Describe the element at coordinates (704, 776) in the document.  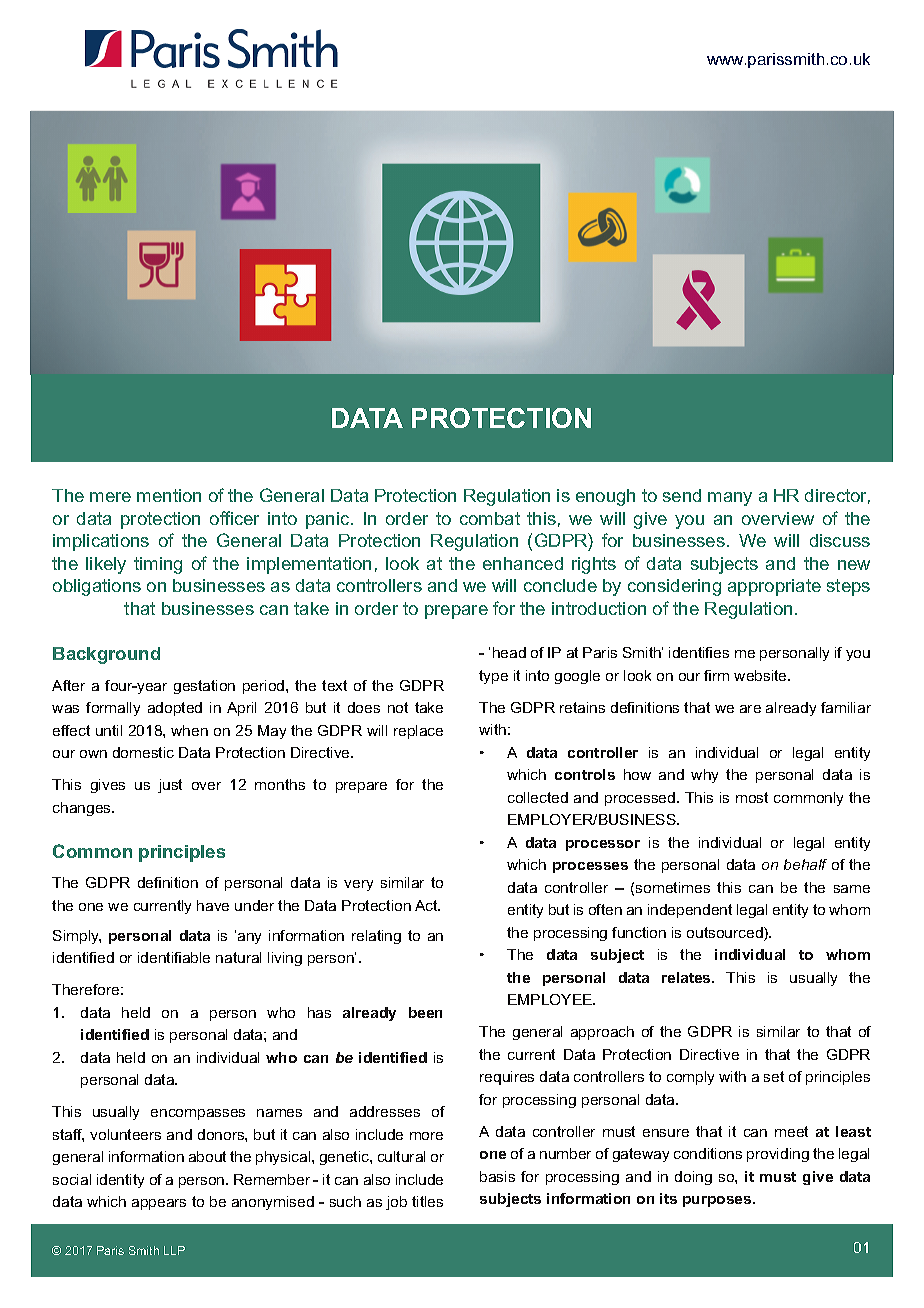
I see `why` at that location.
